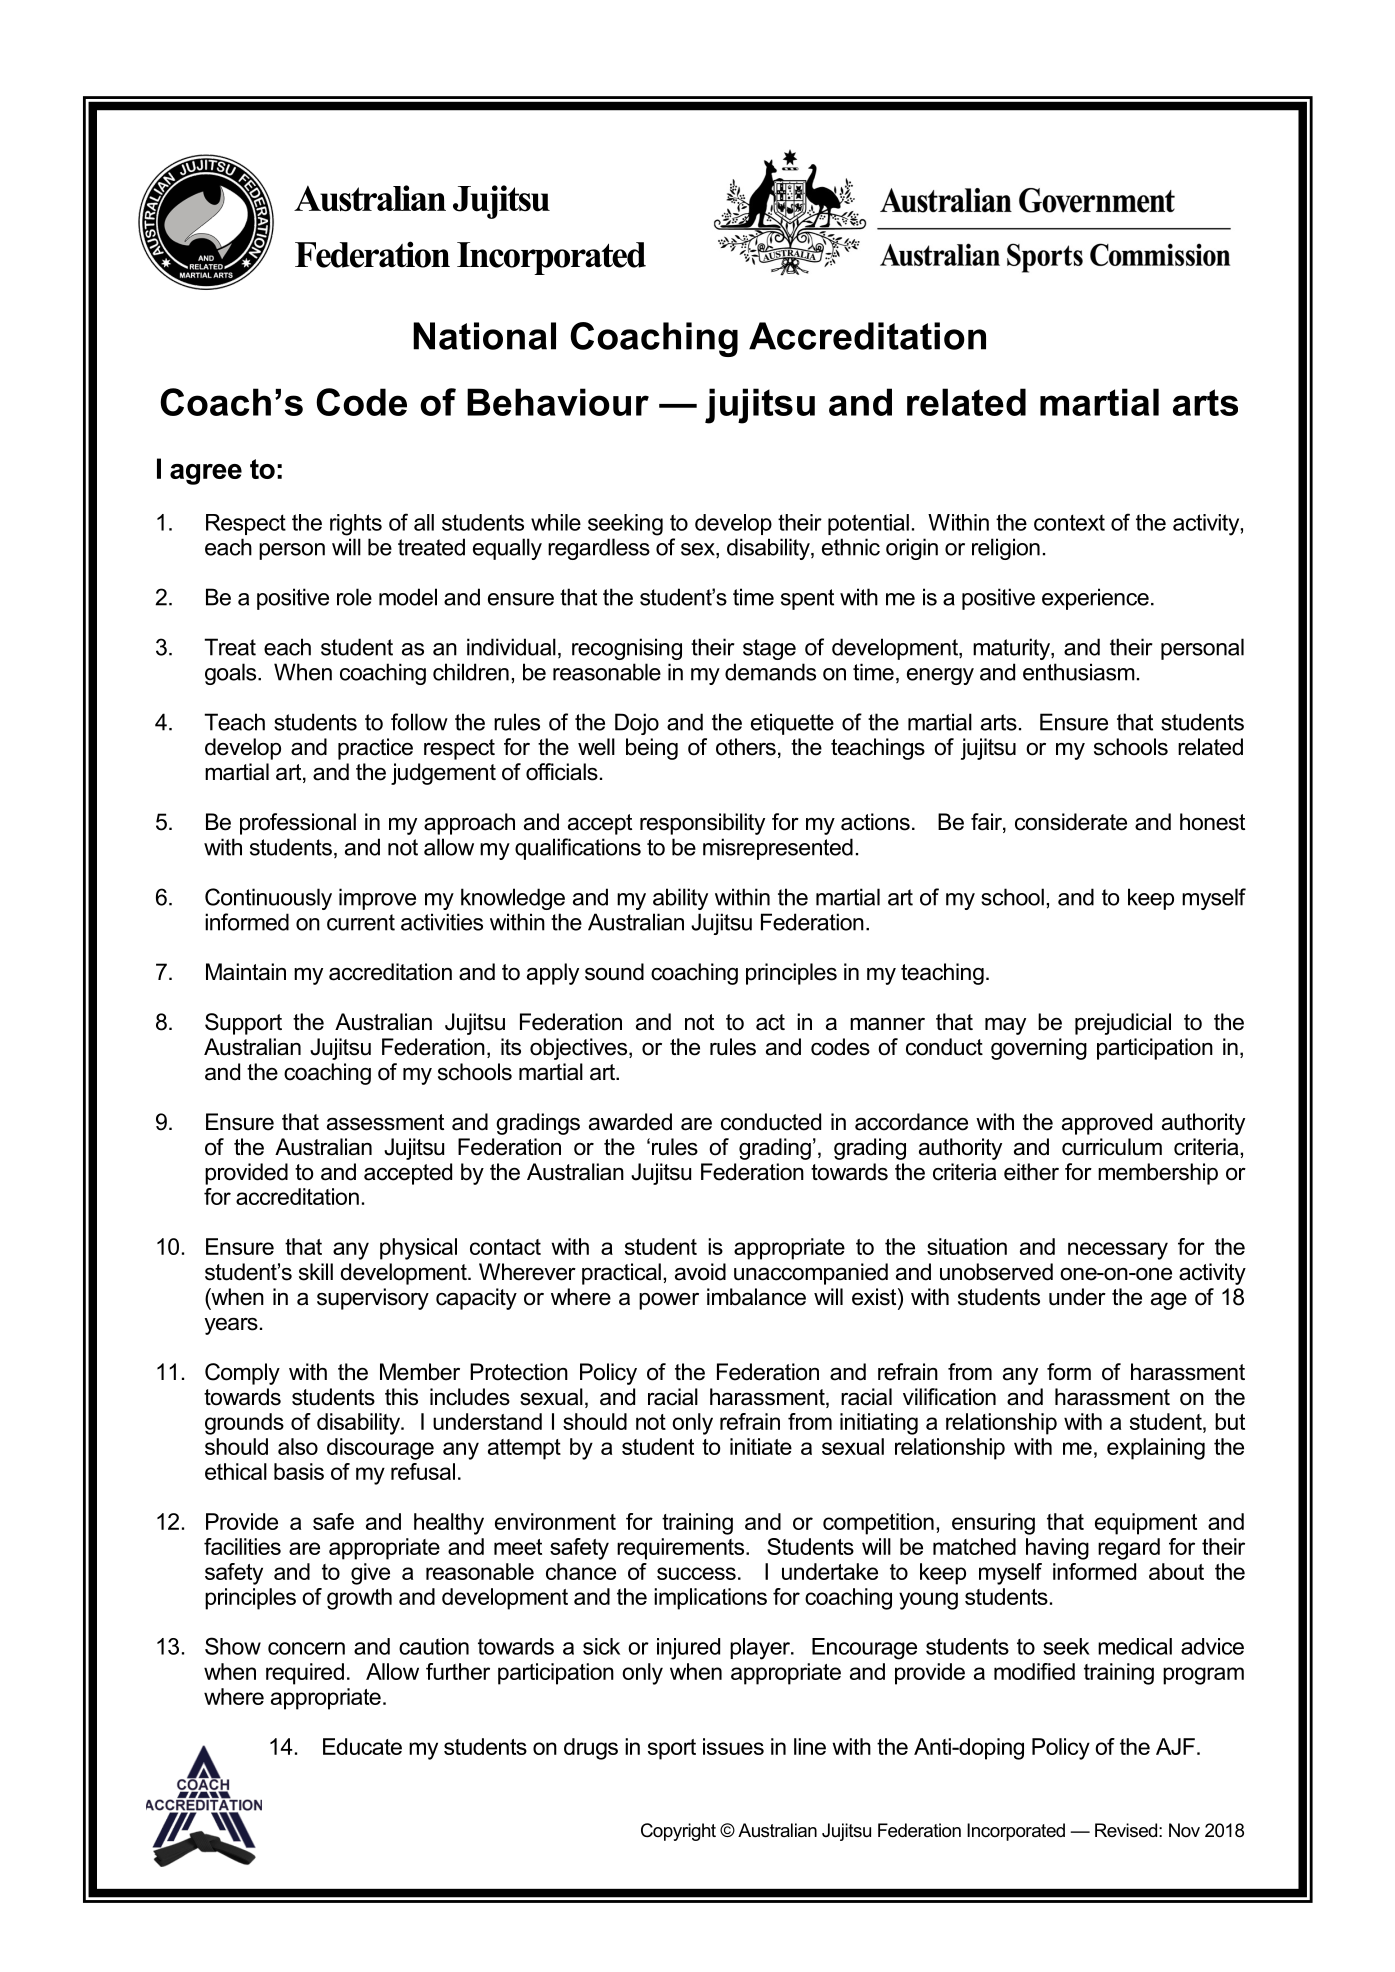  What do you see at coordinates (1069, 522) in the page?
I see `context` at bounding box center [1069, 522].
